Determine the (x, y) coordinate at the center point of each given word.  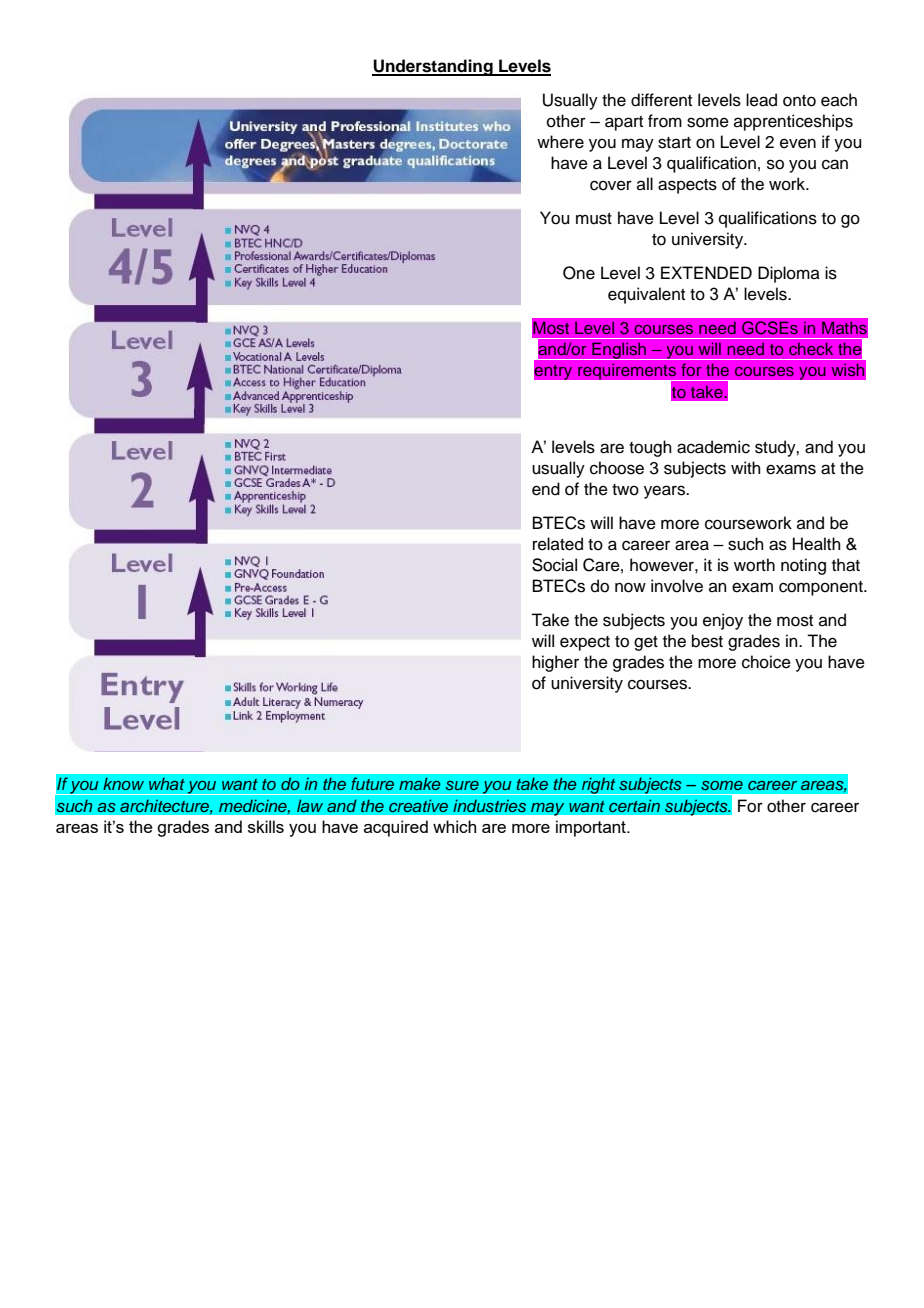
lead (761, 100)
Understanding (433, 67)
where (560, 142)
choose (617, 468)
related (558, 544)
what (167, 783)
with (746, 467)
